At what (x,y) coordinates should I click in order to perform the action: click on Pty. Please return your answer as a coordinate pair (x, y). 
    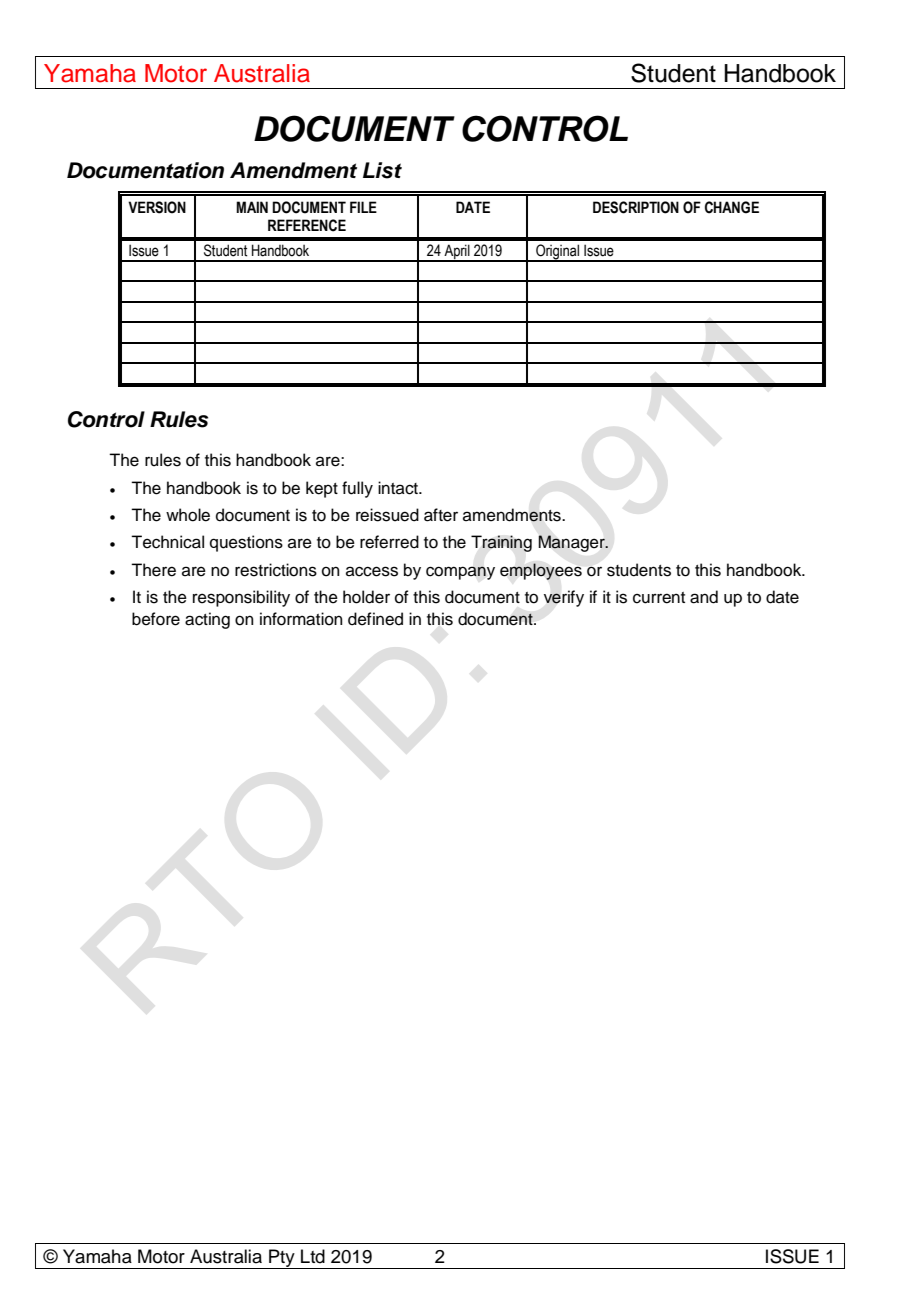
    Looking at the image, I should click on (282, 1259).
